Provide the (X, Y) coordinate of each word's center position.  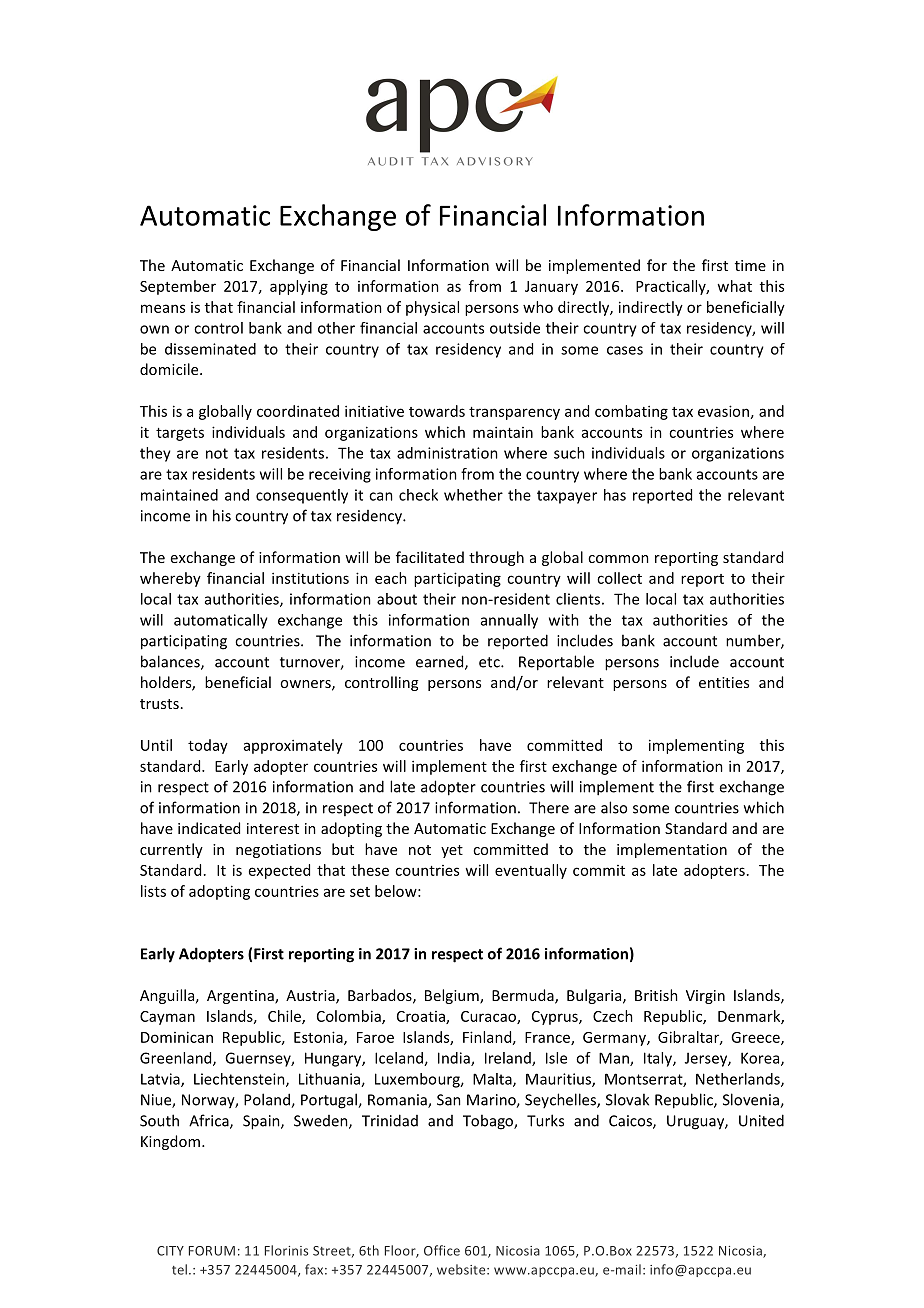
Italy (659, 1059)
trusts (159, 704)
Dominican (177, 1037)
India (455, 1059)
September (178, 287)
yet (452, 851)
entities (724, 682)
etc (490, 662)
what (734, 286)
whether (473, 495)
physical (432, 308)
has (615, 495)
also (614, 807)
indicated (209, 828)
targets (180, 434)
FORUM (212, 1251)
